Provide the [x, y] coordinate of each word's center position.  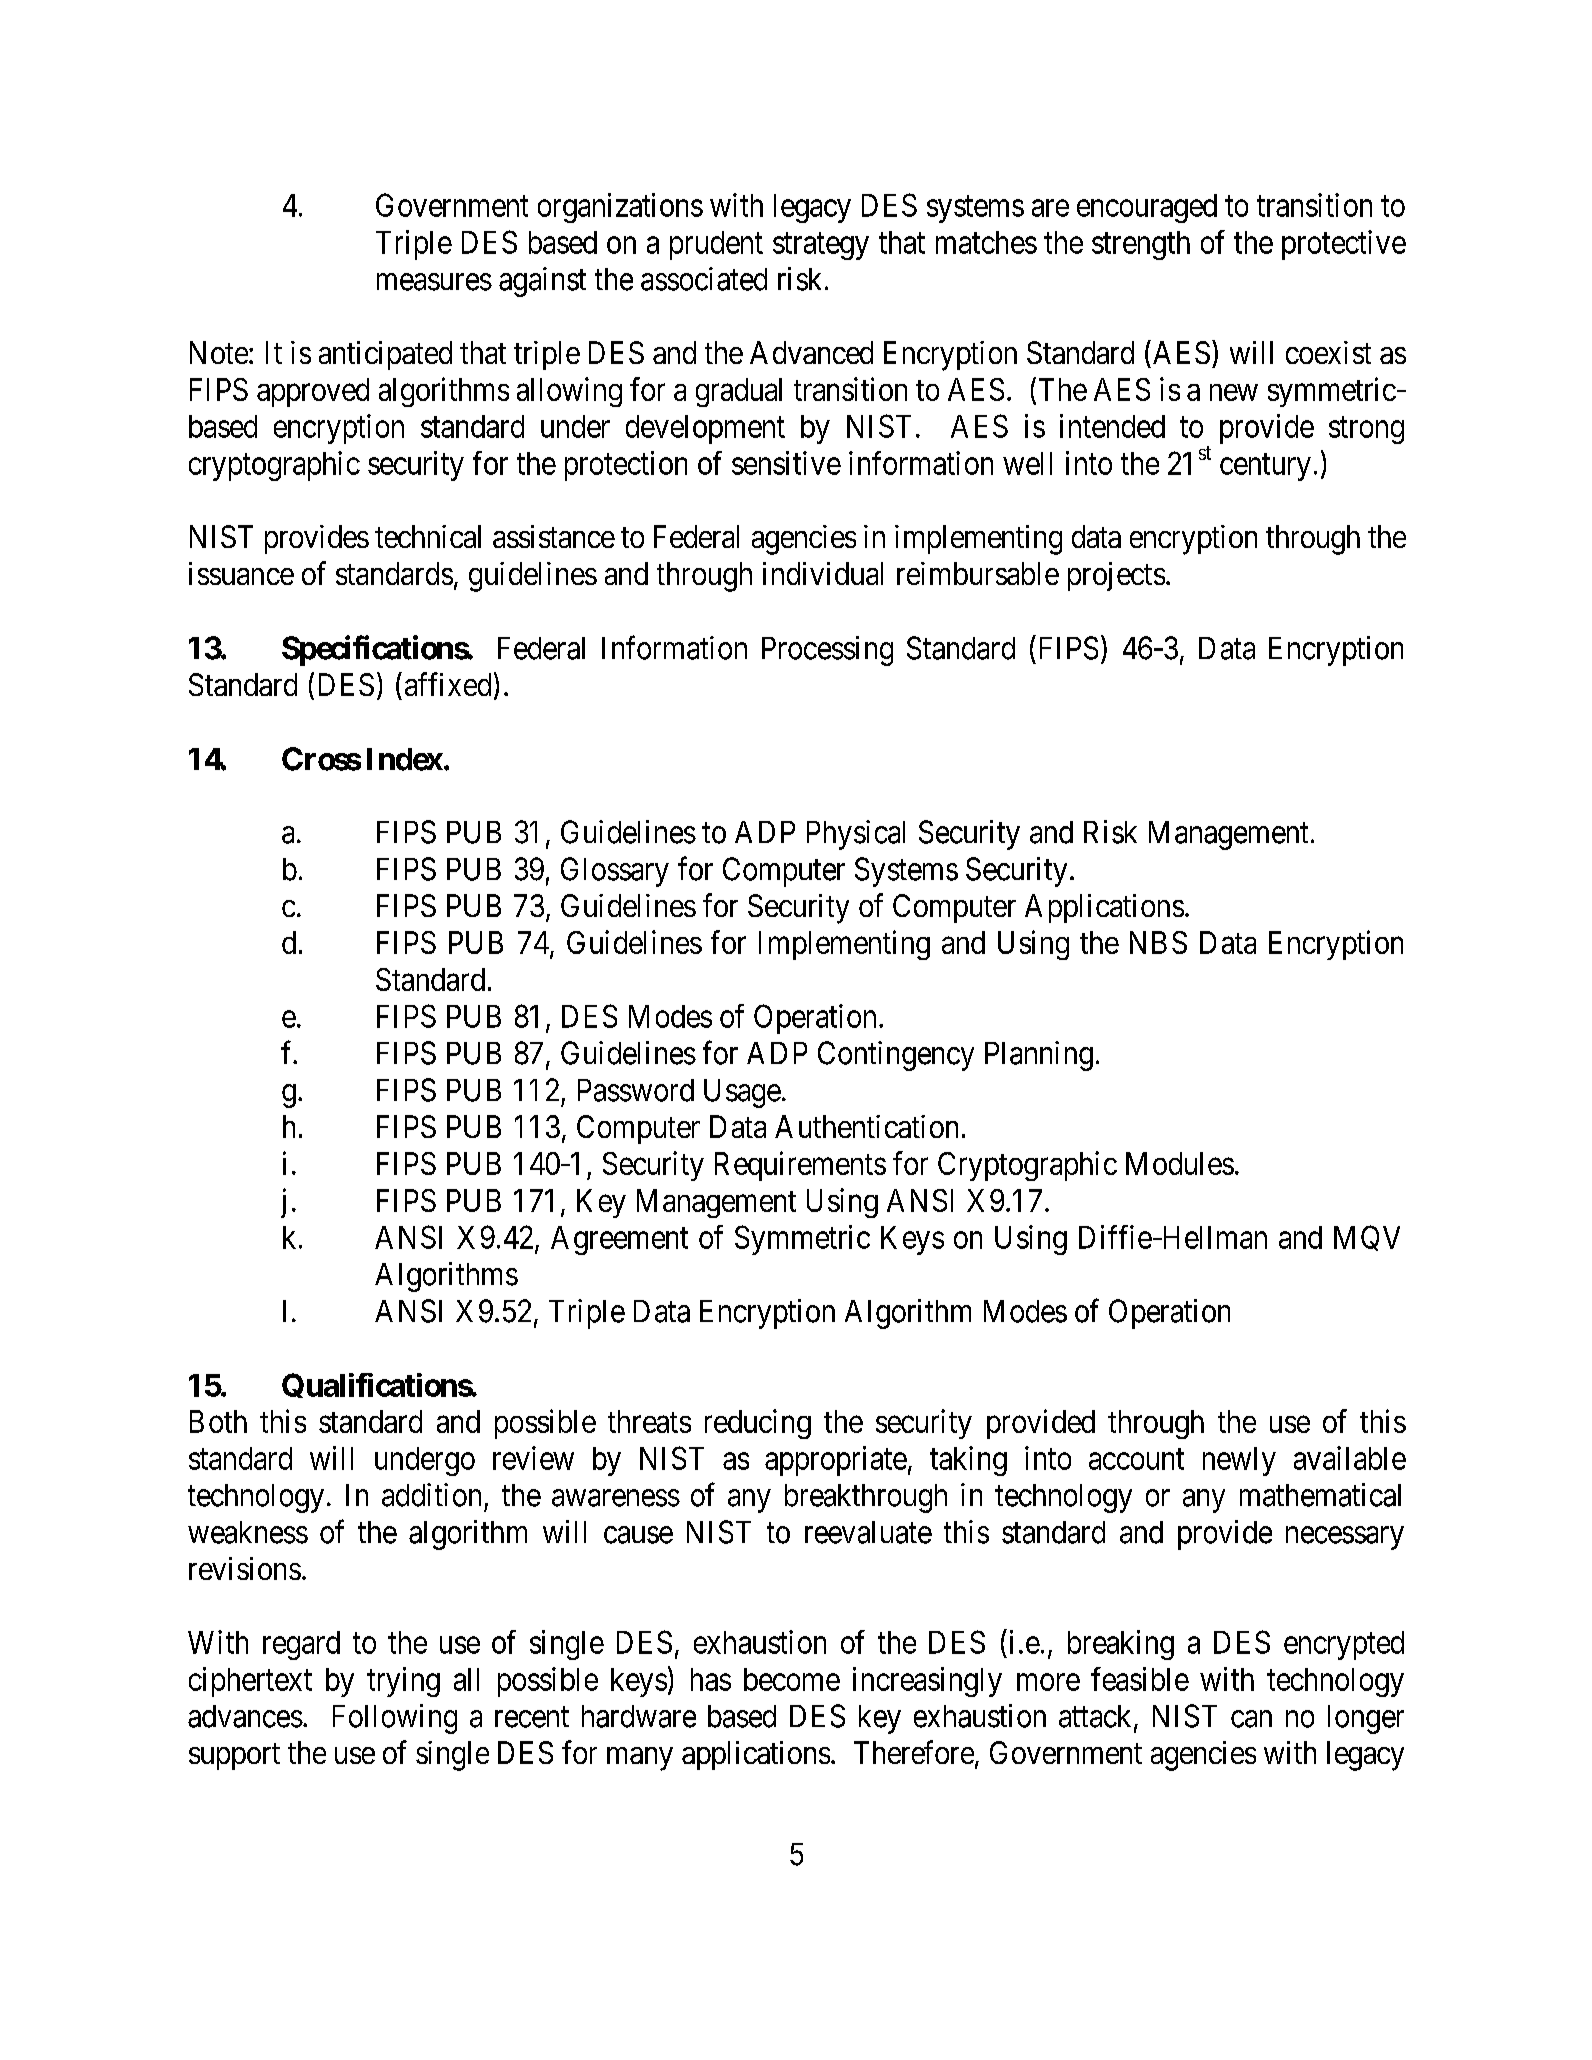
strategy [821, 246]
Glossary [615, 872]
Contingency [896, 1056]
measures [434, 282]
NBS [1158, 942]
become [792, 1679]
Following [395, 1719]
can [1251, 1719]
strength [1141, 245]
